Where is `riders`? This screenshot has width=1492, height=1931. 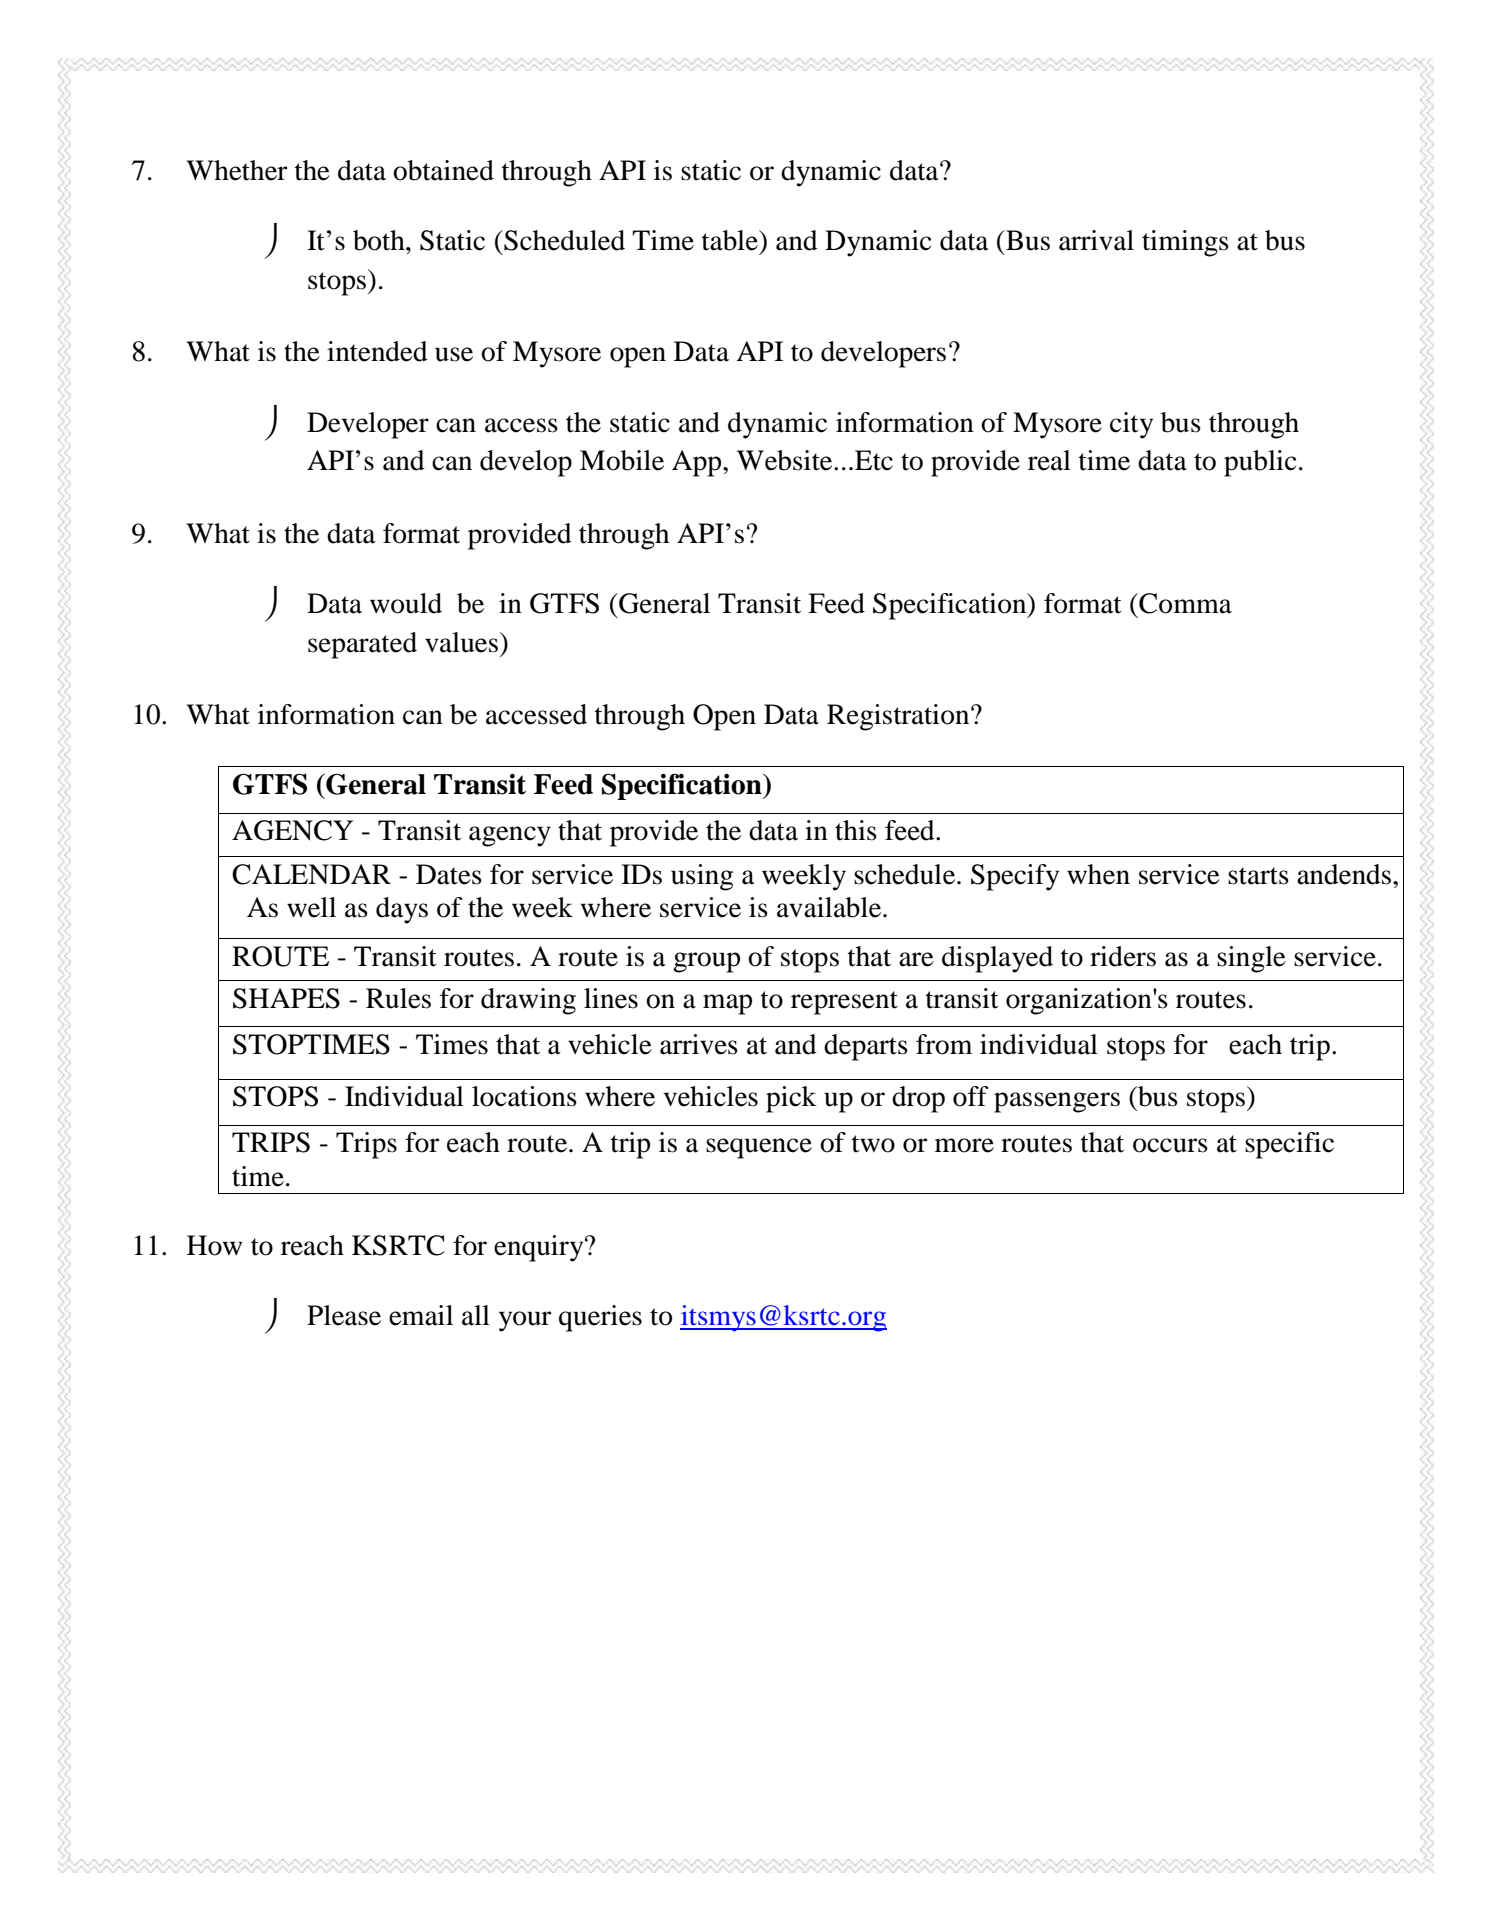
riders is located at coordinates (1123, 956).
